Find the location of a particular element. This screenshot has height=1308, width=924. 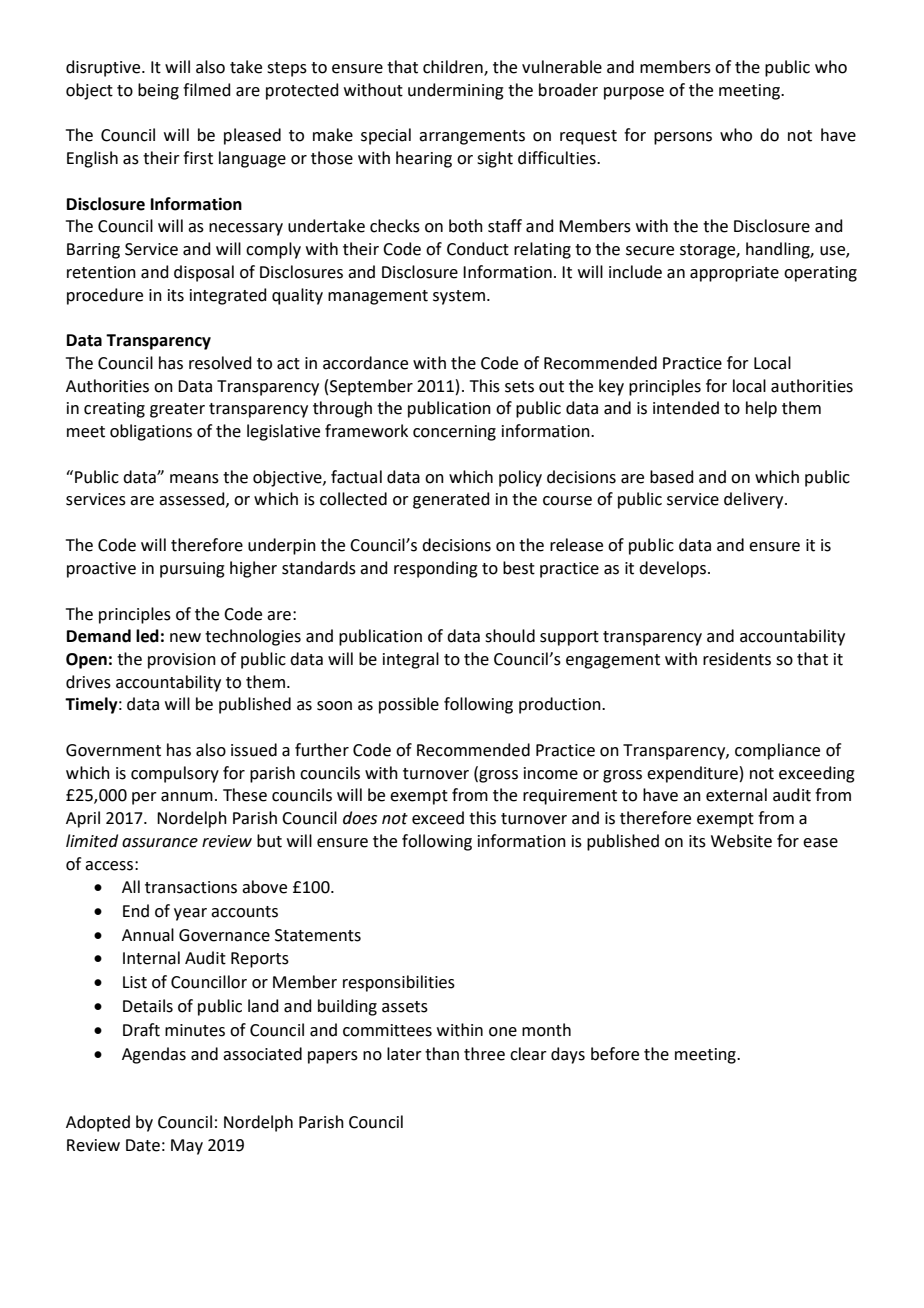

concerning is located at coordinates (454, 433).
